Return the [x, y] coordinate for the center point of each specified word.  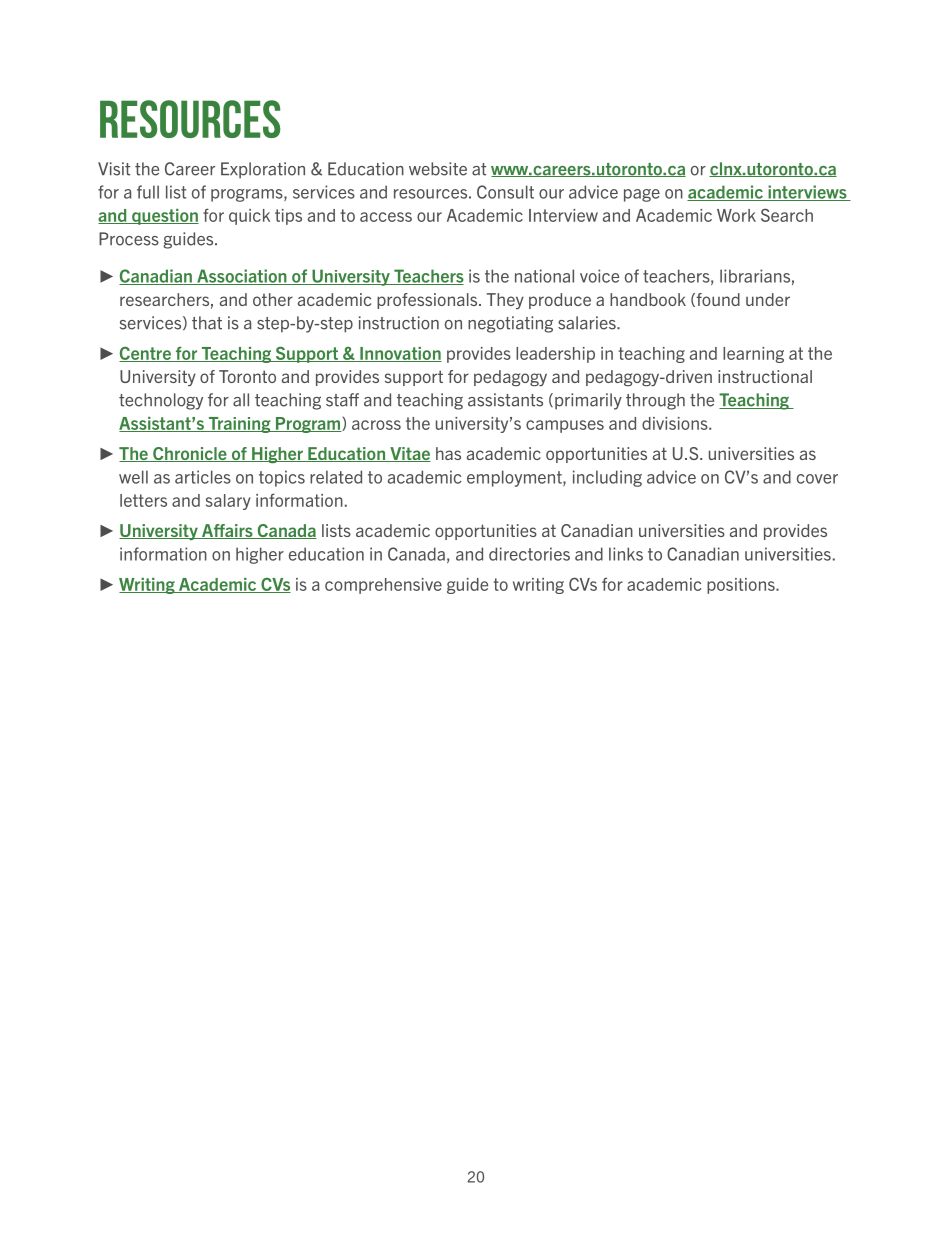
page [642, 195]
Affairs [227, 531]
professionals [428, 301]
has [448, 453]
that [207, 323]
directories [529, 554]
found [717, 300]
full [148, 192]
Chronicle [190, 454]
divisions [676, 423]
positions [742, 586]
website [438, 169]
